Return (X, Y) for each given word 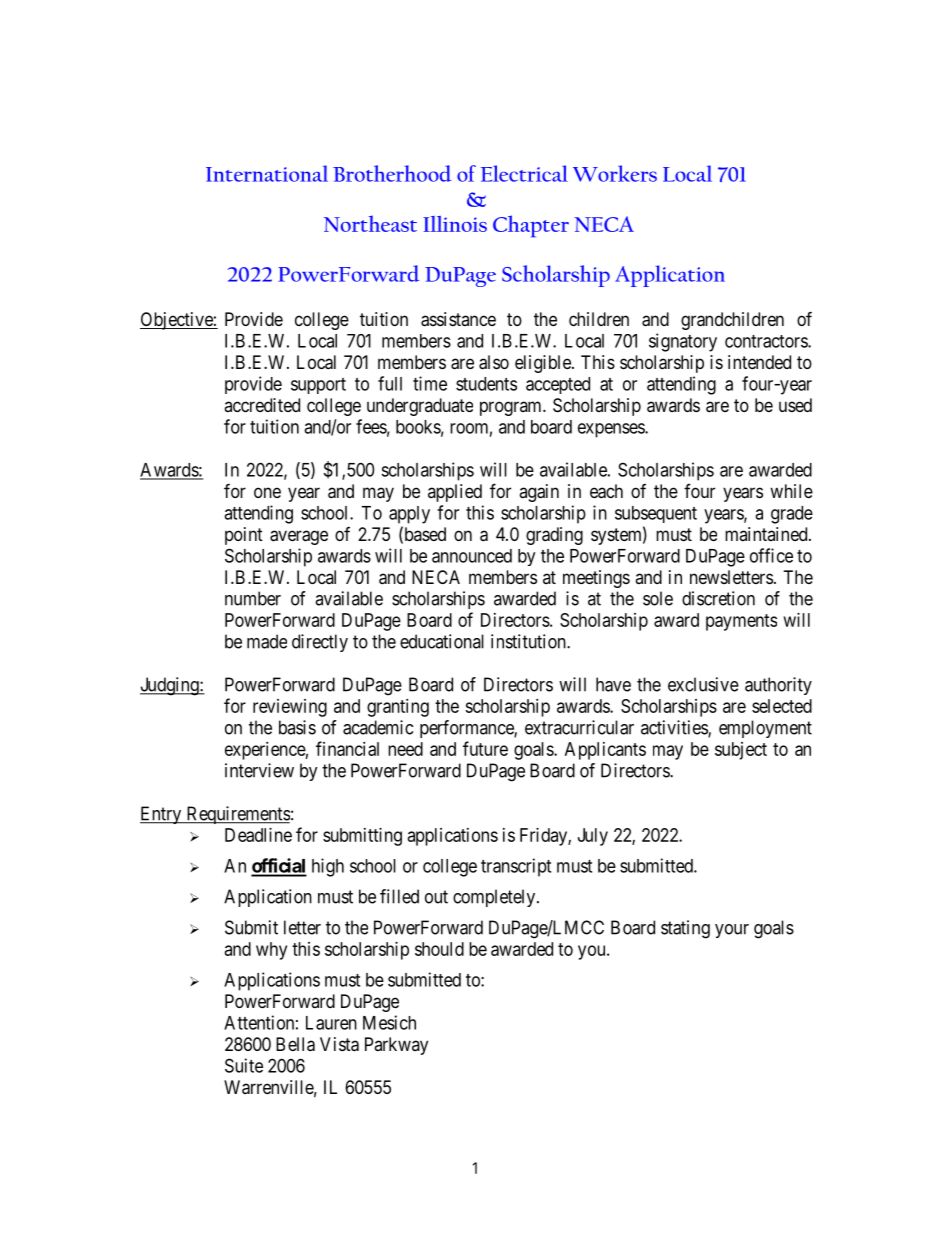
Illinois (455, 224)
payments (741, 622)
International (267, 173)
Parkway (396, 1046)
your (732, 931)
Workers (615, 173)
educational (442, 641)
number (253, 598)
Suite (244, 1065)
